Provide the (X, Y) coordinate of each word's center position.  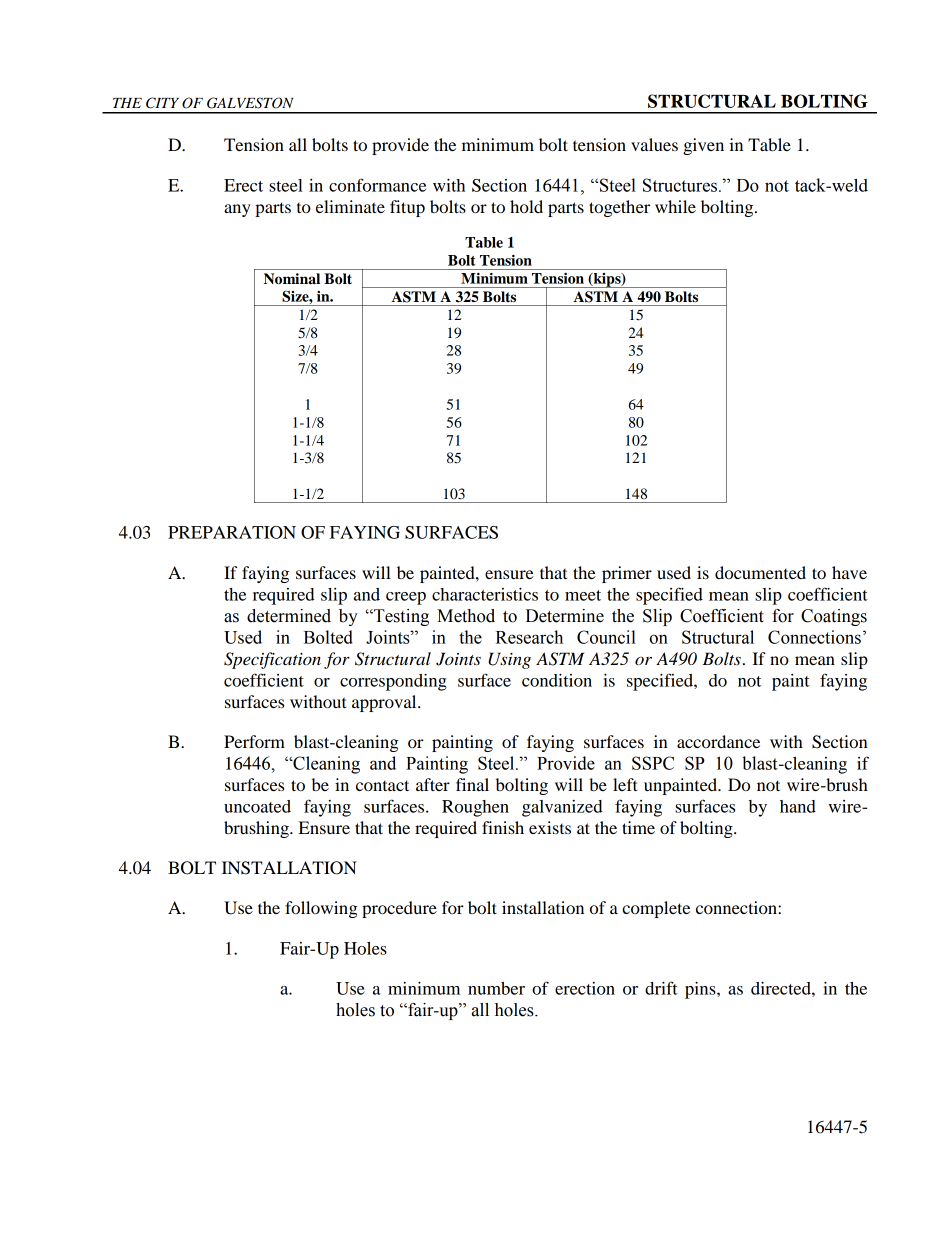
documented (760, 572)
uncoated (257, 806)
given (703, 146)
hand (798, 806)
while (675, 206)
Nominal (292, 279)
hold (526, 206)
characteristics (485, 594)
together (619, 208)
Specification (272, 660)
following (321, 909)
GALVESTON (250, 103)
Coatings (834, 617)
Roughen (475, 808)
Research (529, 637)
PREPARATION (232, 532)
